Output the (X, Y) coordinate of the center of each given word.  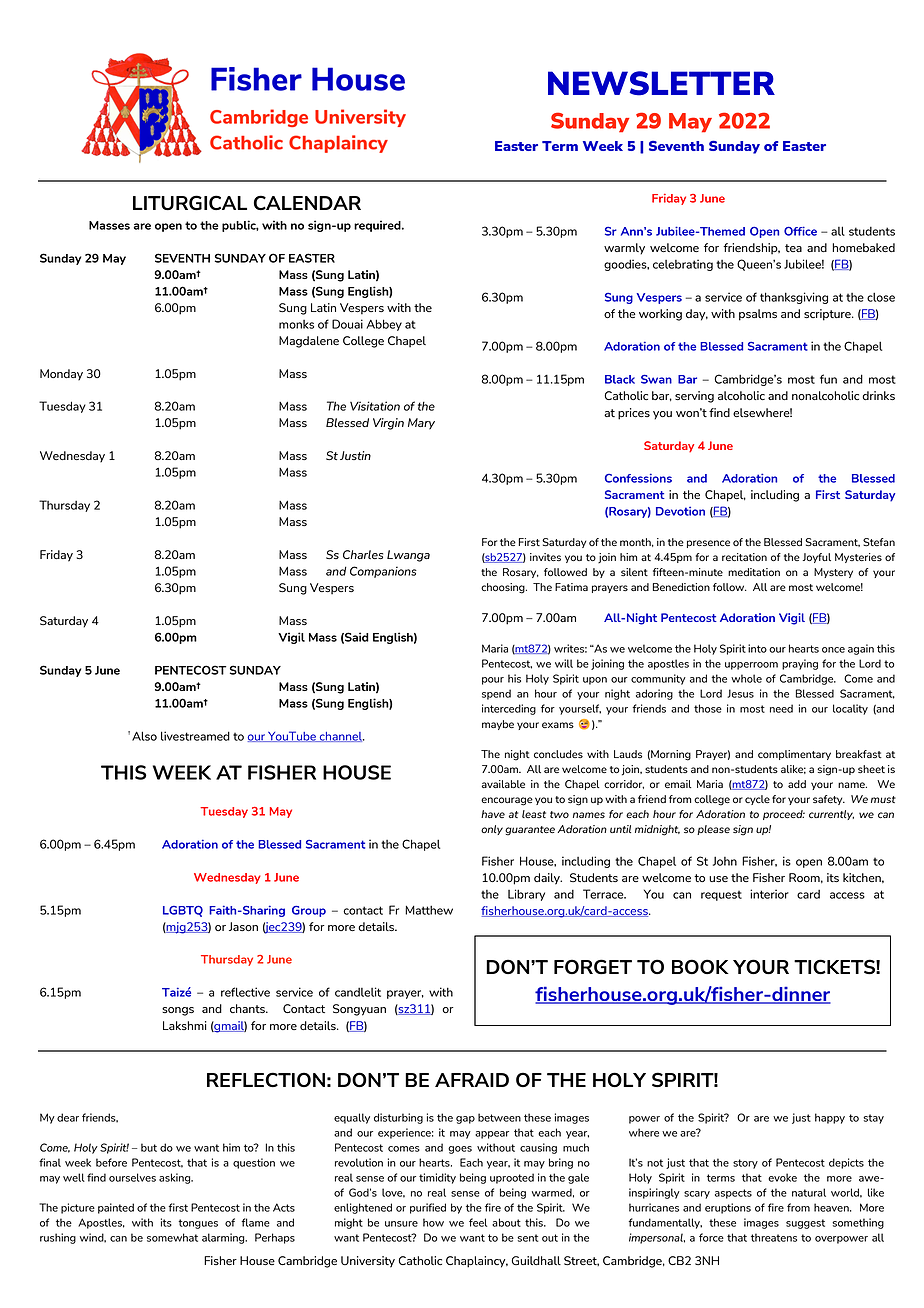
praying (800, 664)
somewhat (172, 1237)
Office (800, 231)
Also (144, 736)
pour (493, 681)
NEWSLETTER (661, 83)
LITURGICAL (190, 203)
